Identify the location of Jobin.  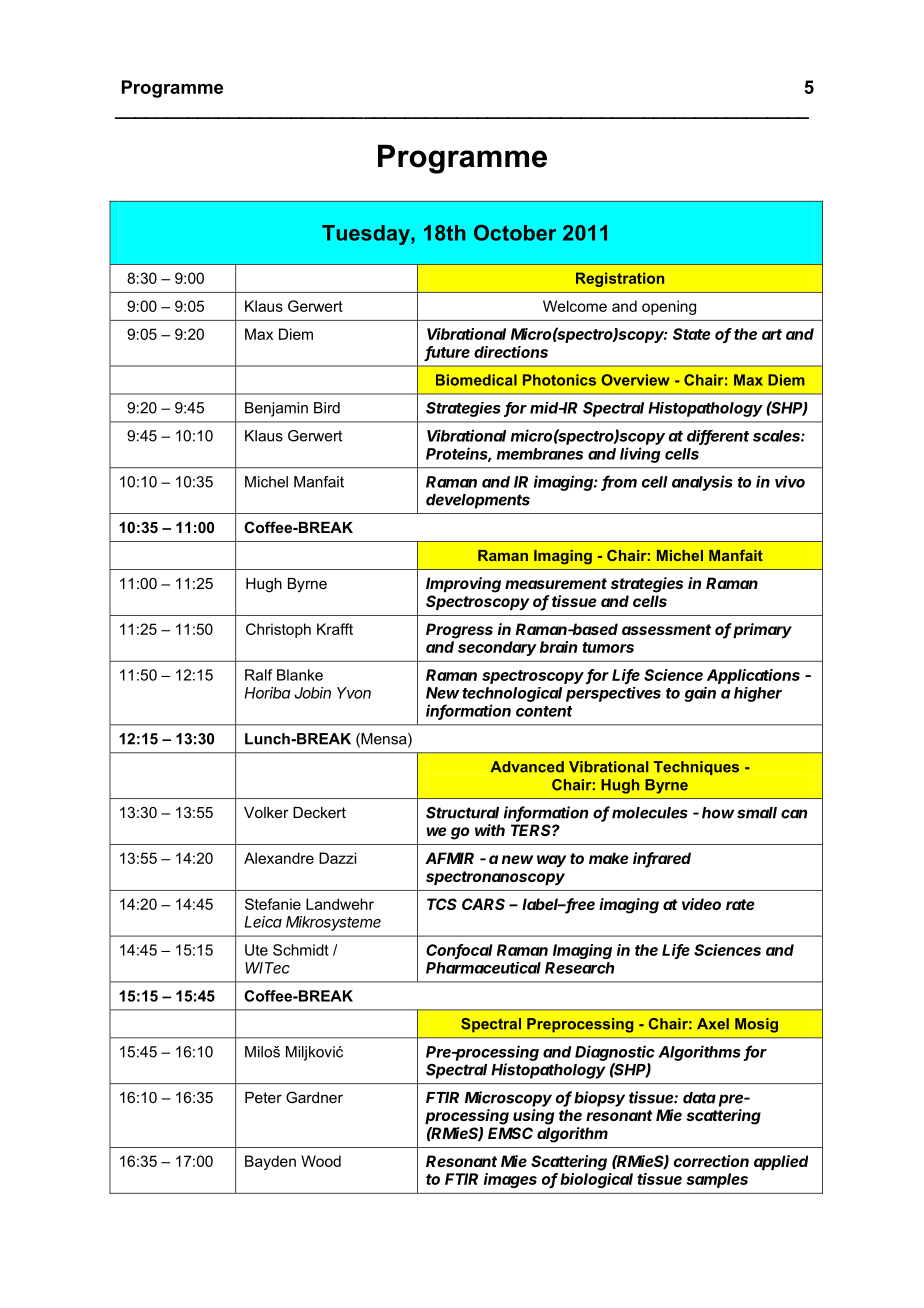
(313, 693).
